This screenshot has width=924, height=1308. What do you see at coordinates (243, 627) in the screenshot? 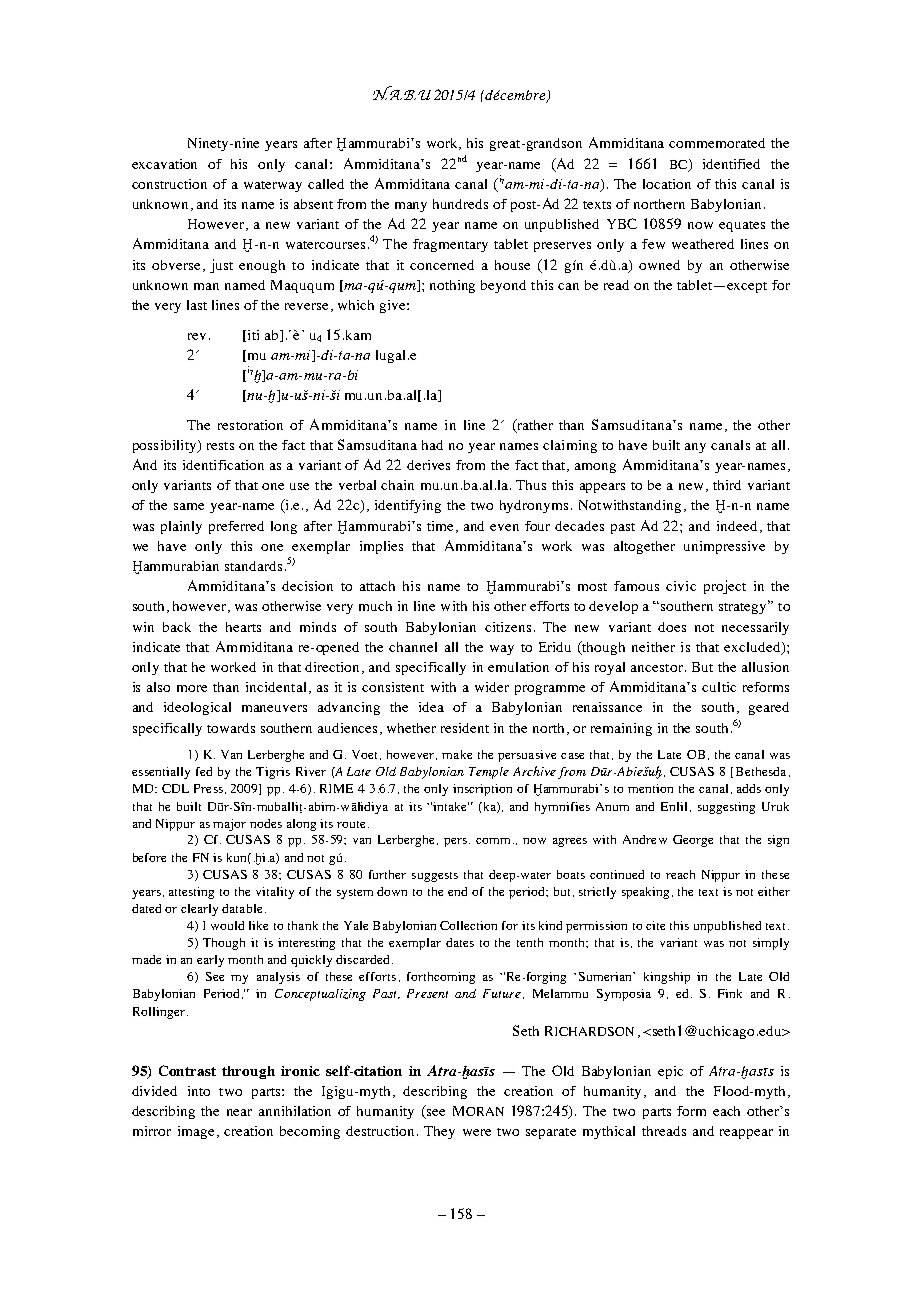
I see `hearts` at bounding box center [243, 627].
